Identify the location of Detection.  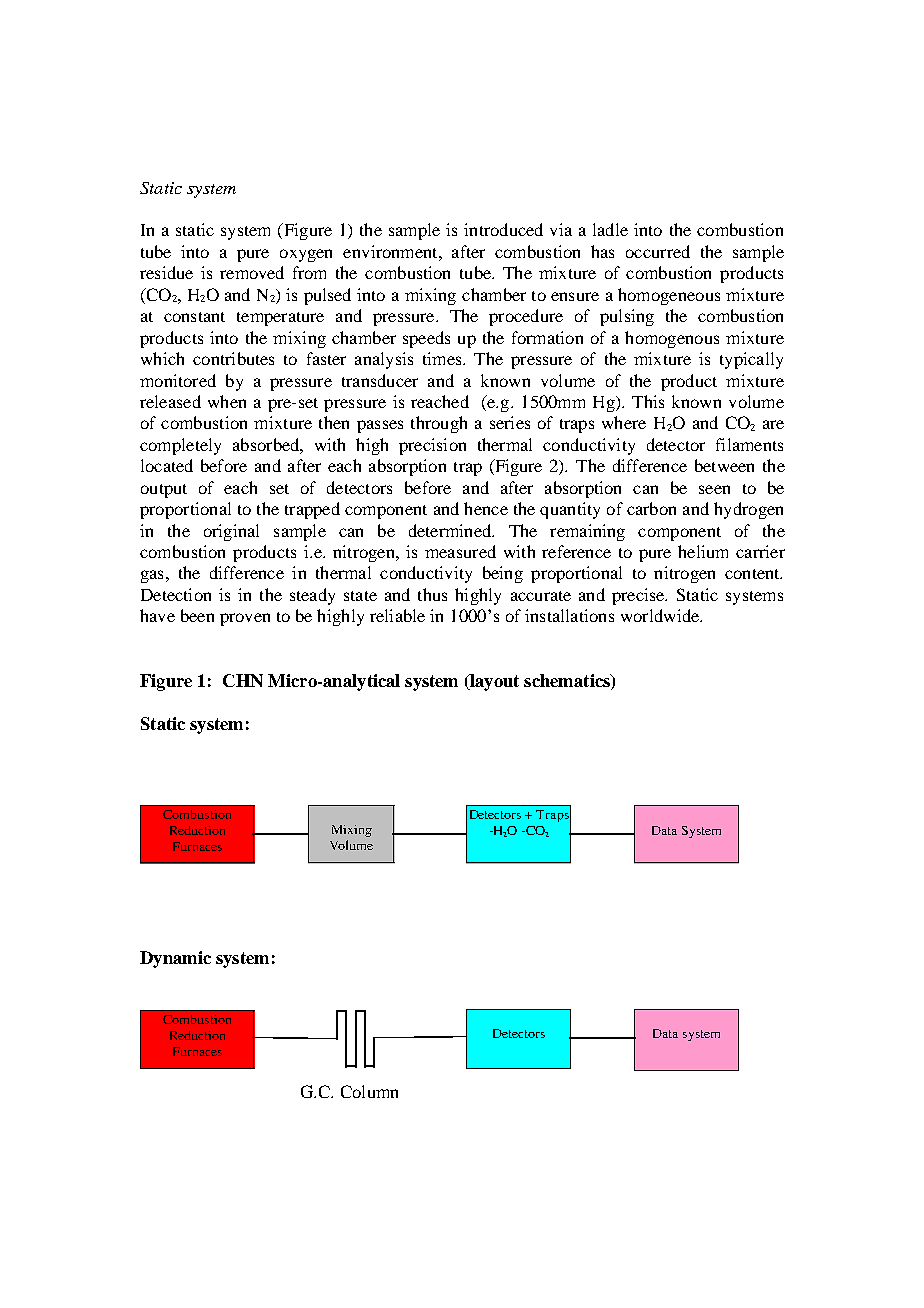
(176, 594).
